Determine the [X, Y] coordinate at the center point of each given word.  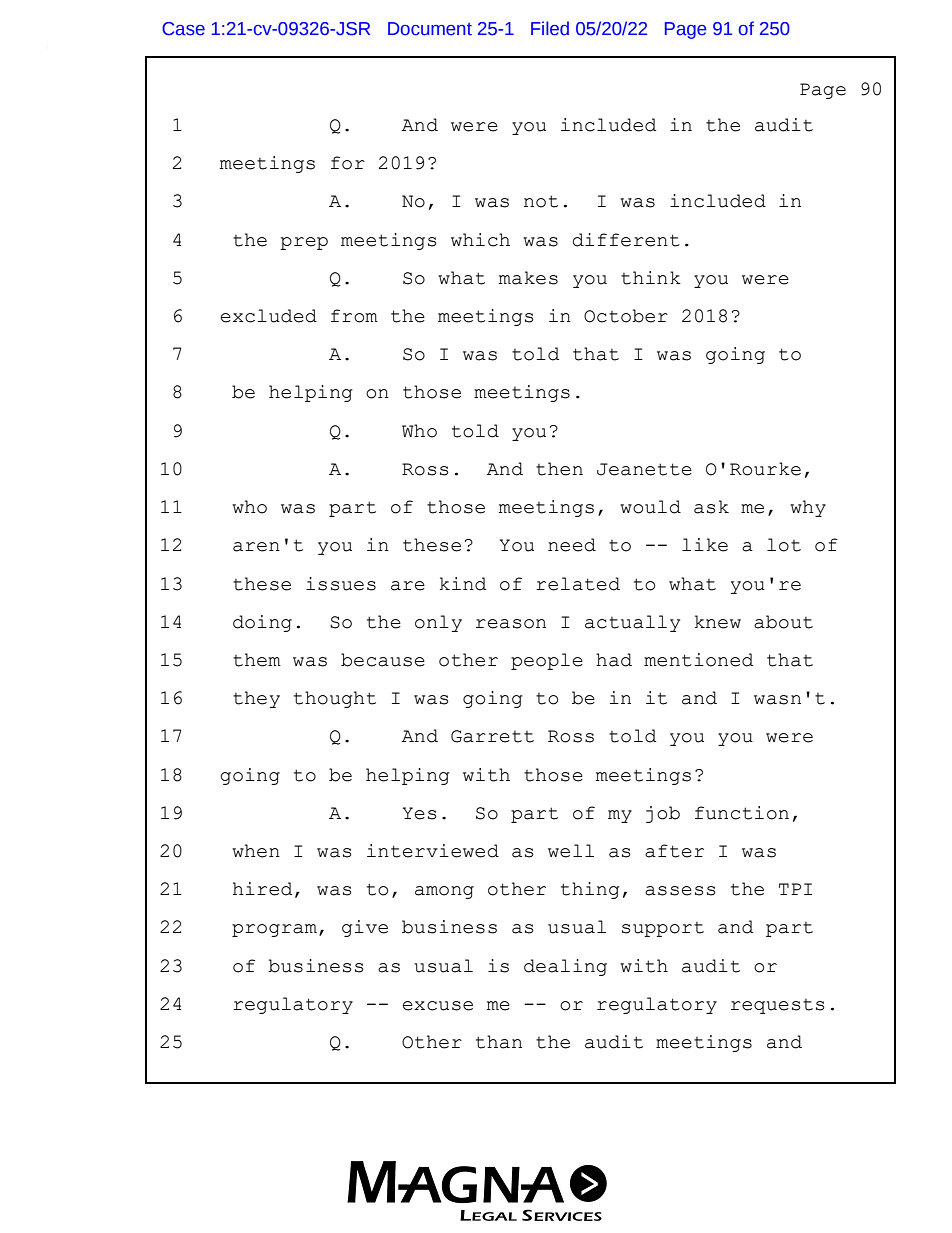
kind [463, 584]
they [256, 699]
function [742, 813]
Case [183, 29]
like [705, 545]
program [274, 930]
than [499, 1042]
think [651, 278]
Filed [550, 28]
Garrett [492, 736]
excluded [269, 316]
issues [341, 584]
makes [528, 278]
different [626, 240]
